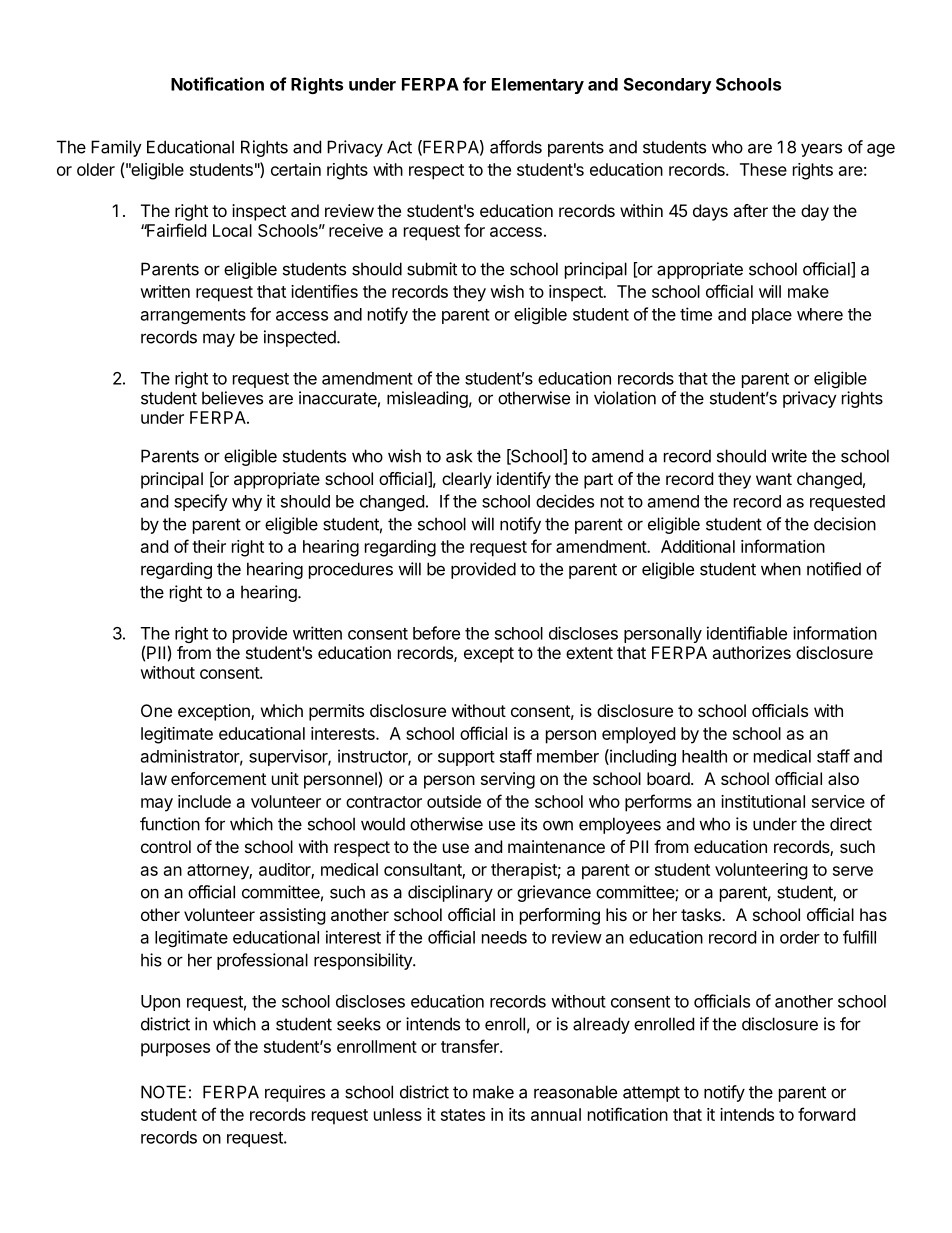 The image size is (952, 1233). I want to click on years, so click(821, 150).
